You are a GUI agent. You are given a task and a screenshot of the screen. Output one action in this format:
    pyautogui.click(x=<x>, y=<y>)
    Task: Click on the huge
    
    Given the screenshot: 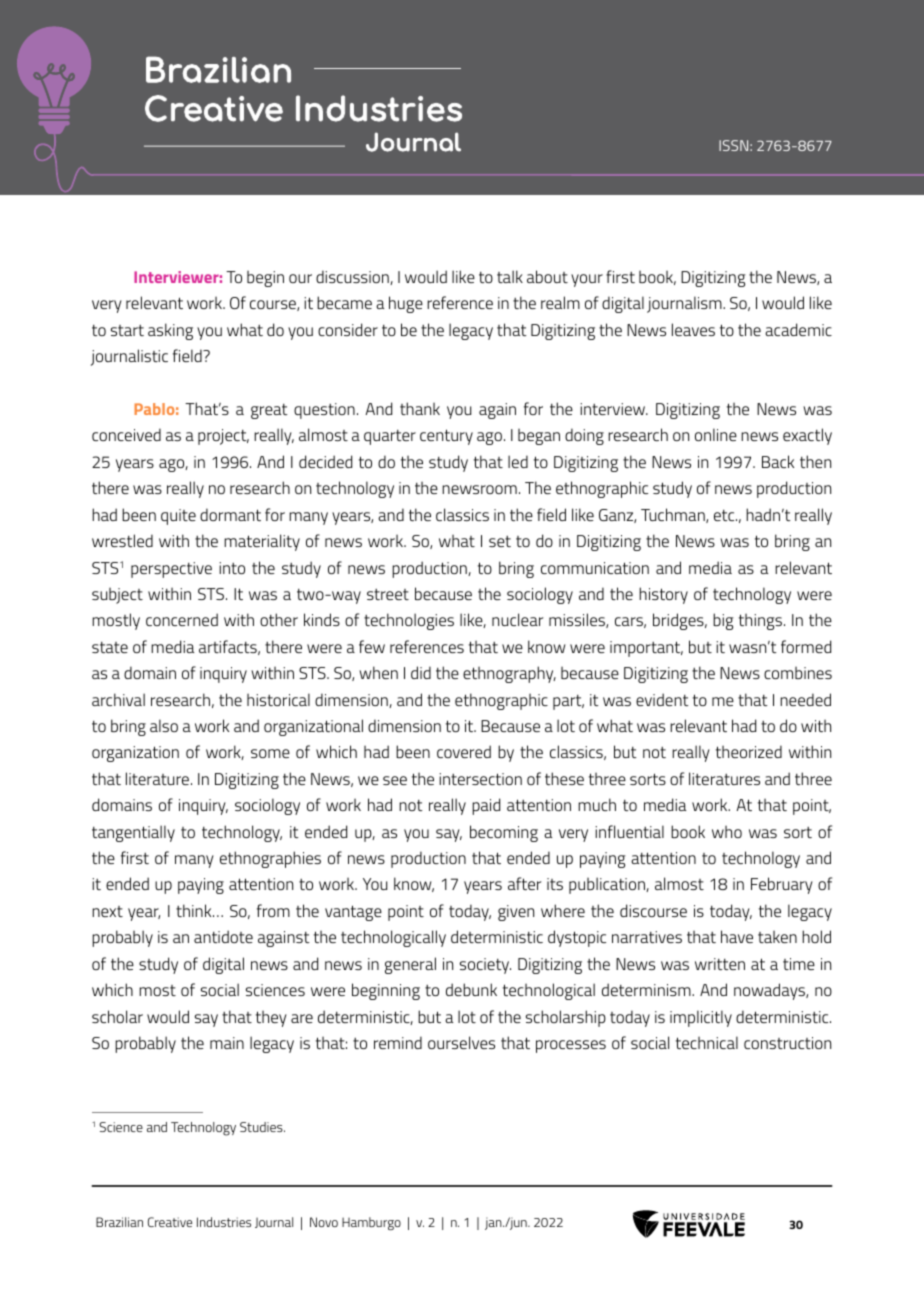 What is the action you would take?
    pyautogui.click(x=406, y=304)
